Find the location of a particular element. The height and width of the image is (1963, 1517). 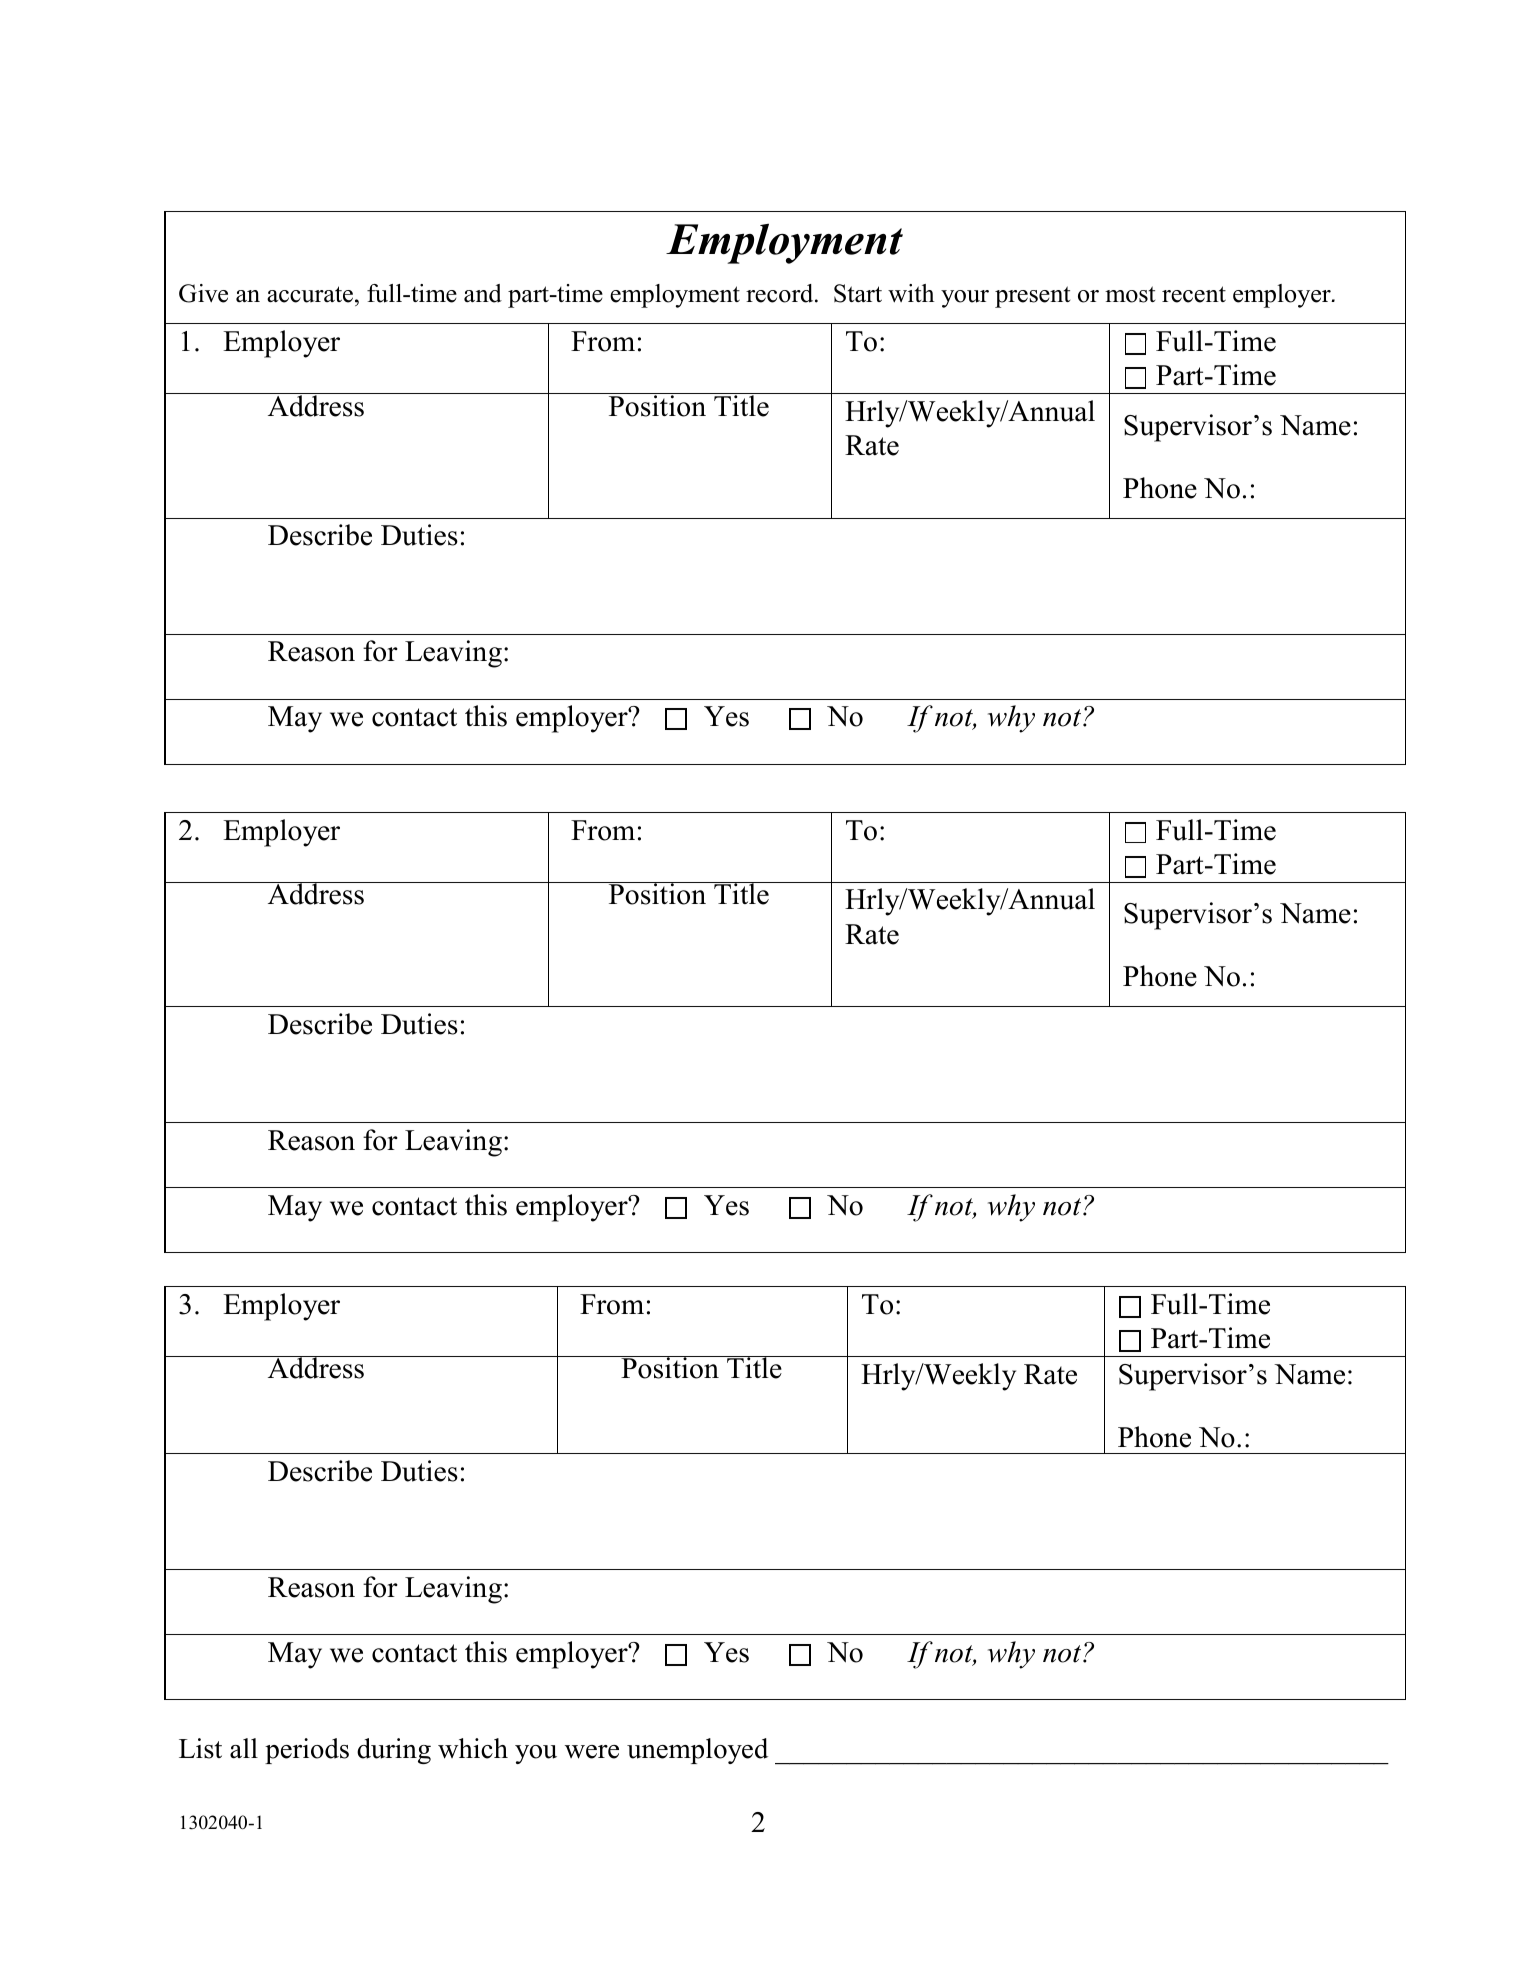

periods is located at coordinates (307, 1751).
